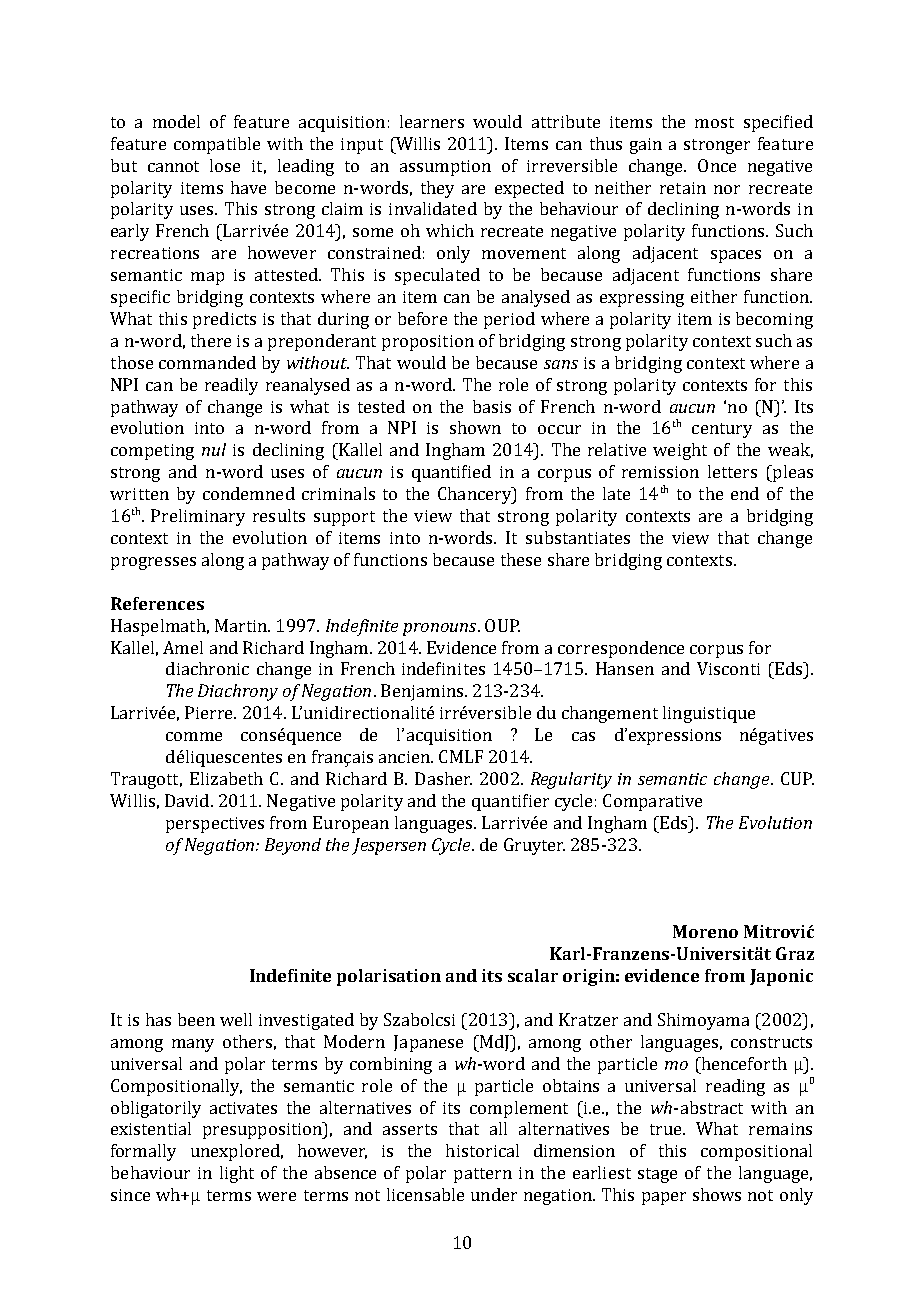 This image has height=1308, width=924. Describe the element at coordinates (237, 1174) in the image. I see `light` at that location.
